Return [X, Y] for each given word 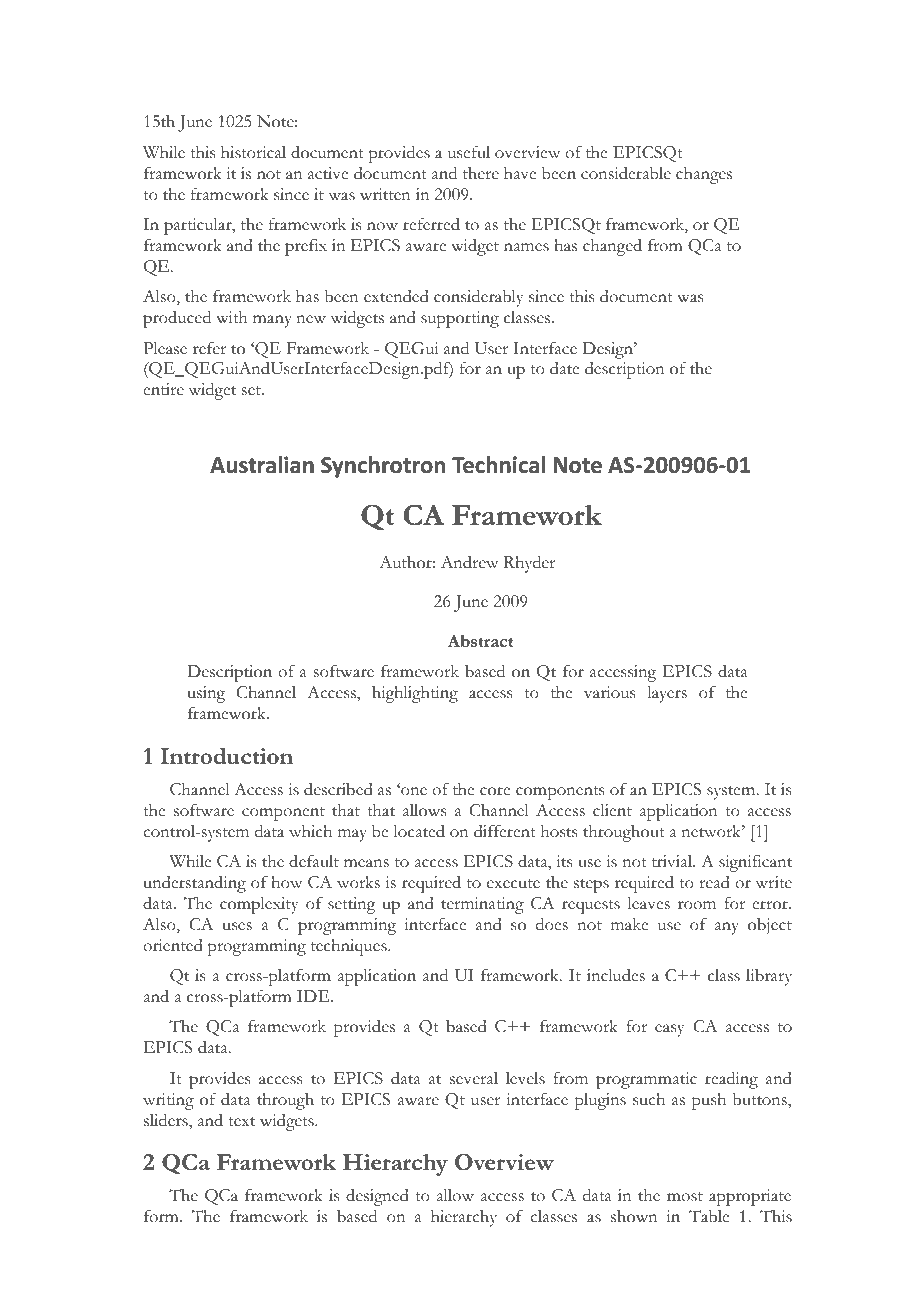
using [206, 694]
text [241, 1122]
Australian [262, 465]
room [697, 905]
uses [237, 926]
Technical [498, 465]
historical [253, 152]
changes [704, 175]
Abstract [480, 641]
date [564, 368]
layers [667, 694]
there [481, 173]
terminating [482, 905]
